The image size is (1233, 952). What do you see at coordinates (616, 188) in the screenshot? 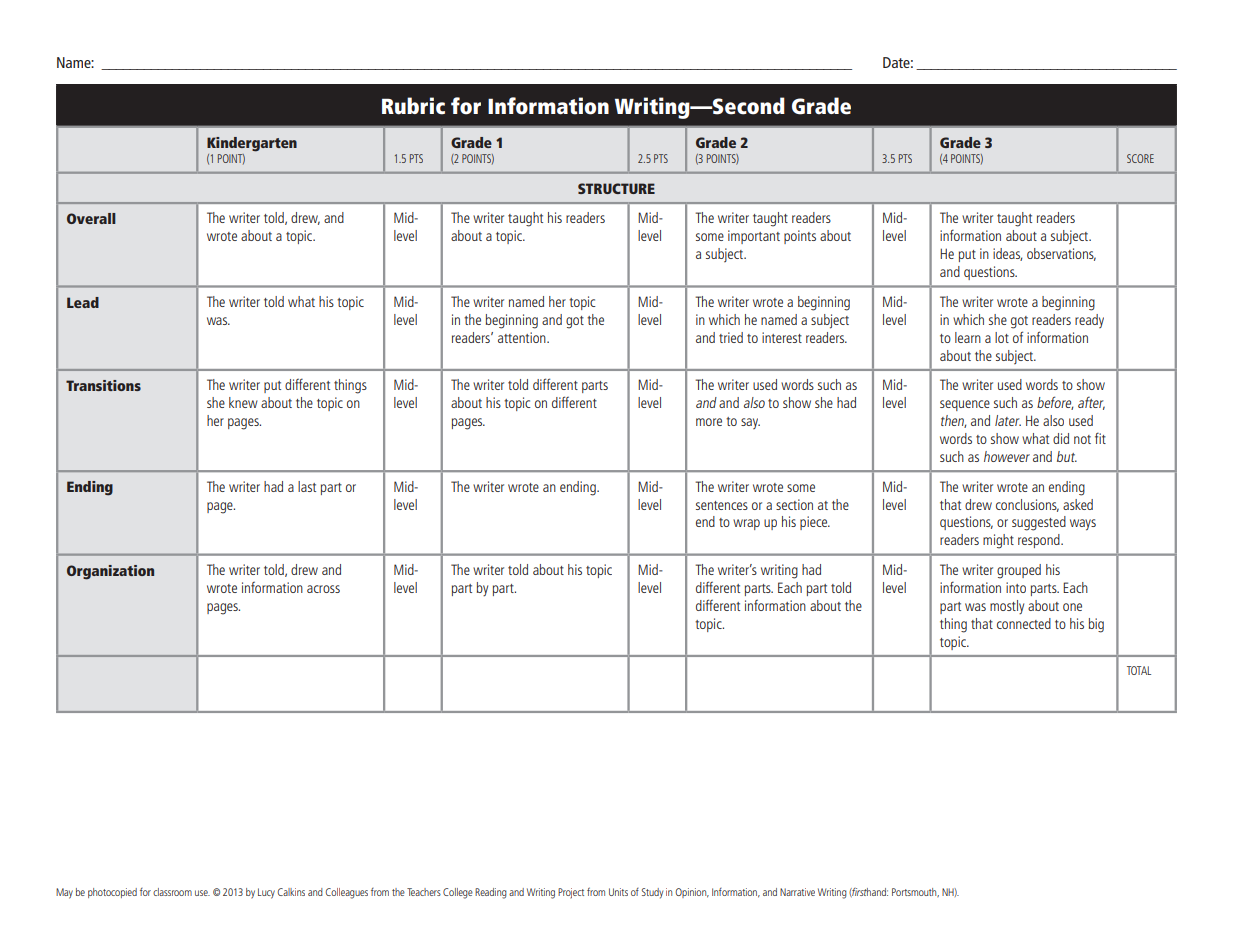
I see `STRUCTURE` at bounding box center [616, 188].
